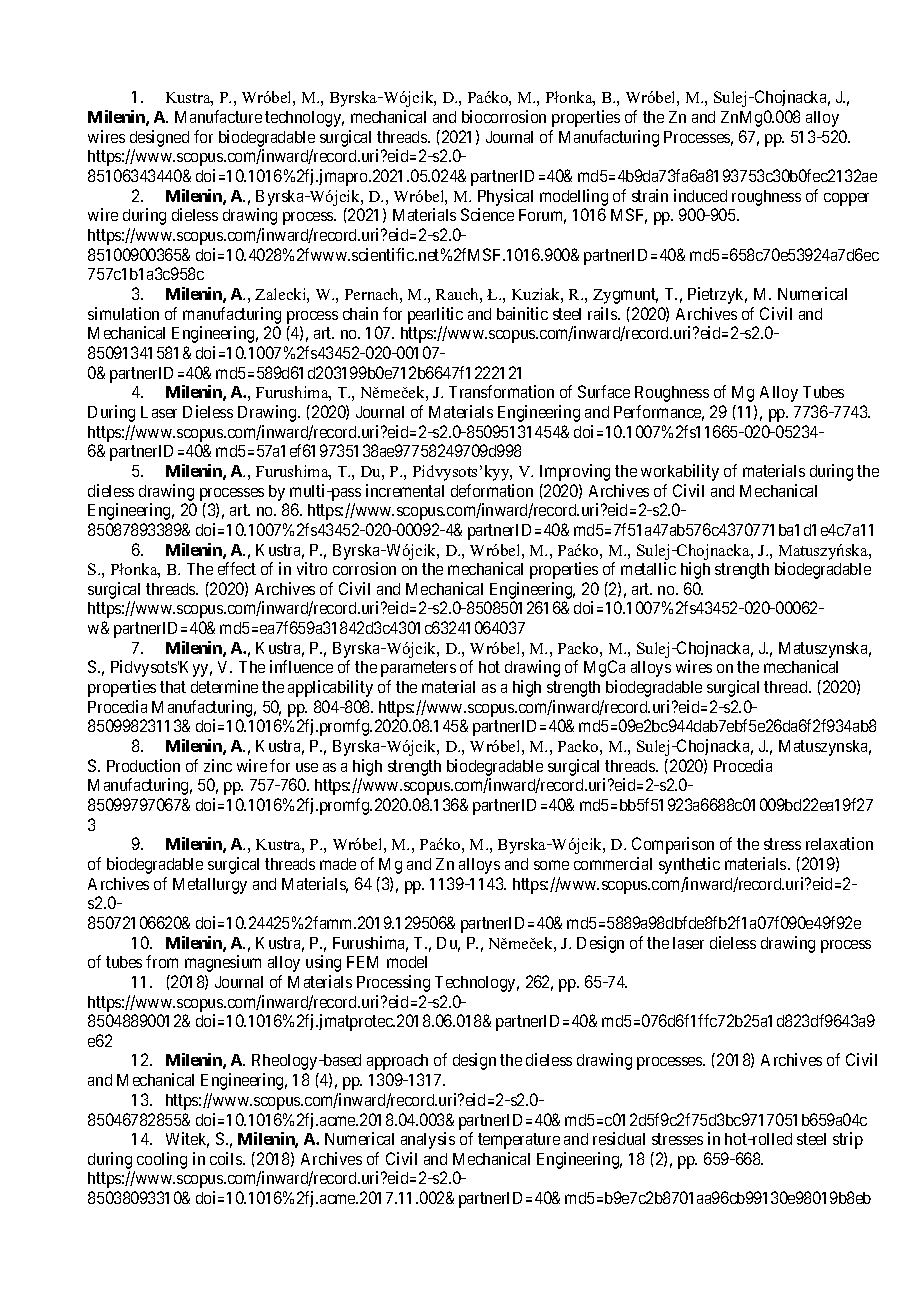 The width and height of the screenshot is (924, 1308). I want to click on deformation, so click(492, 490).
